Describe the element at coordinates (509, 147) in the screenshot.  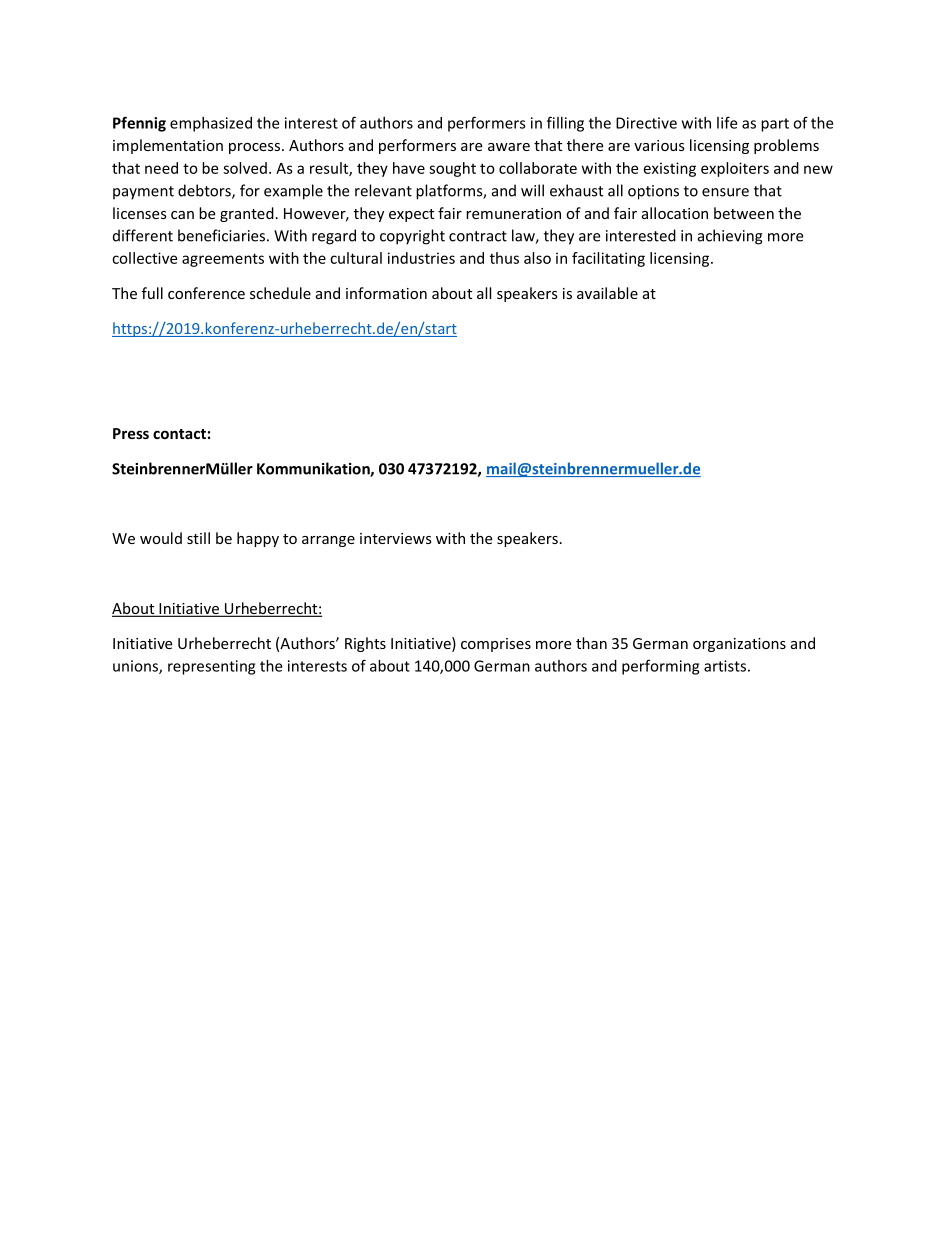
I see `aware` at that location.
